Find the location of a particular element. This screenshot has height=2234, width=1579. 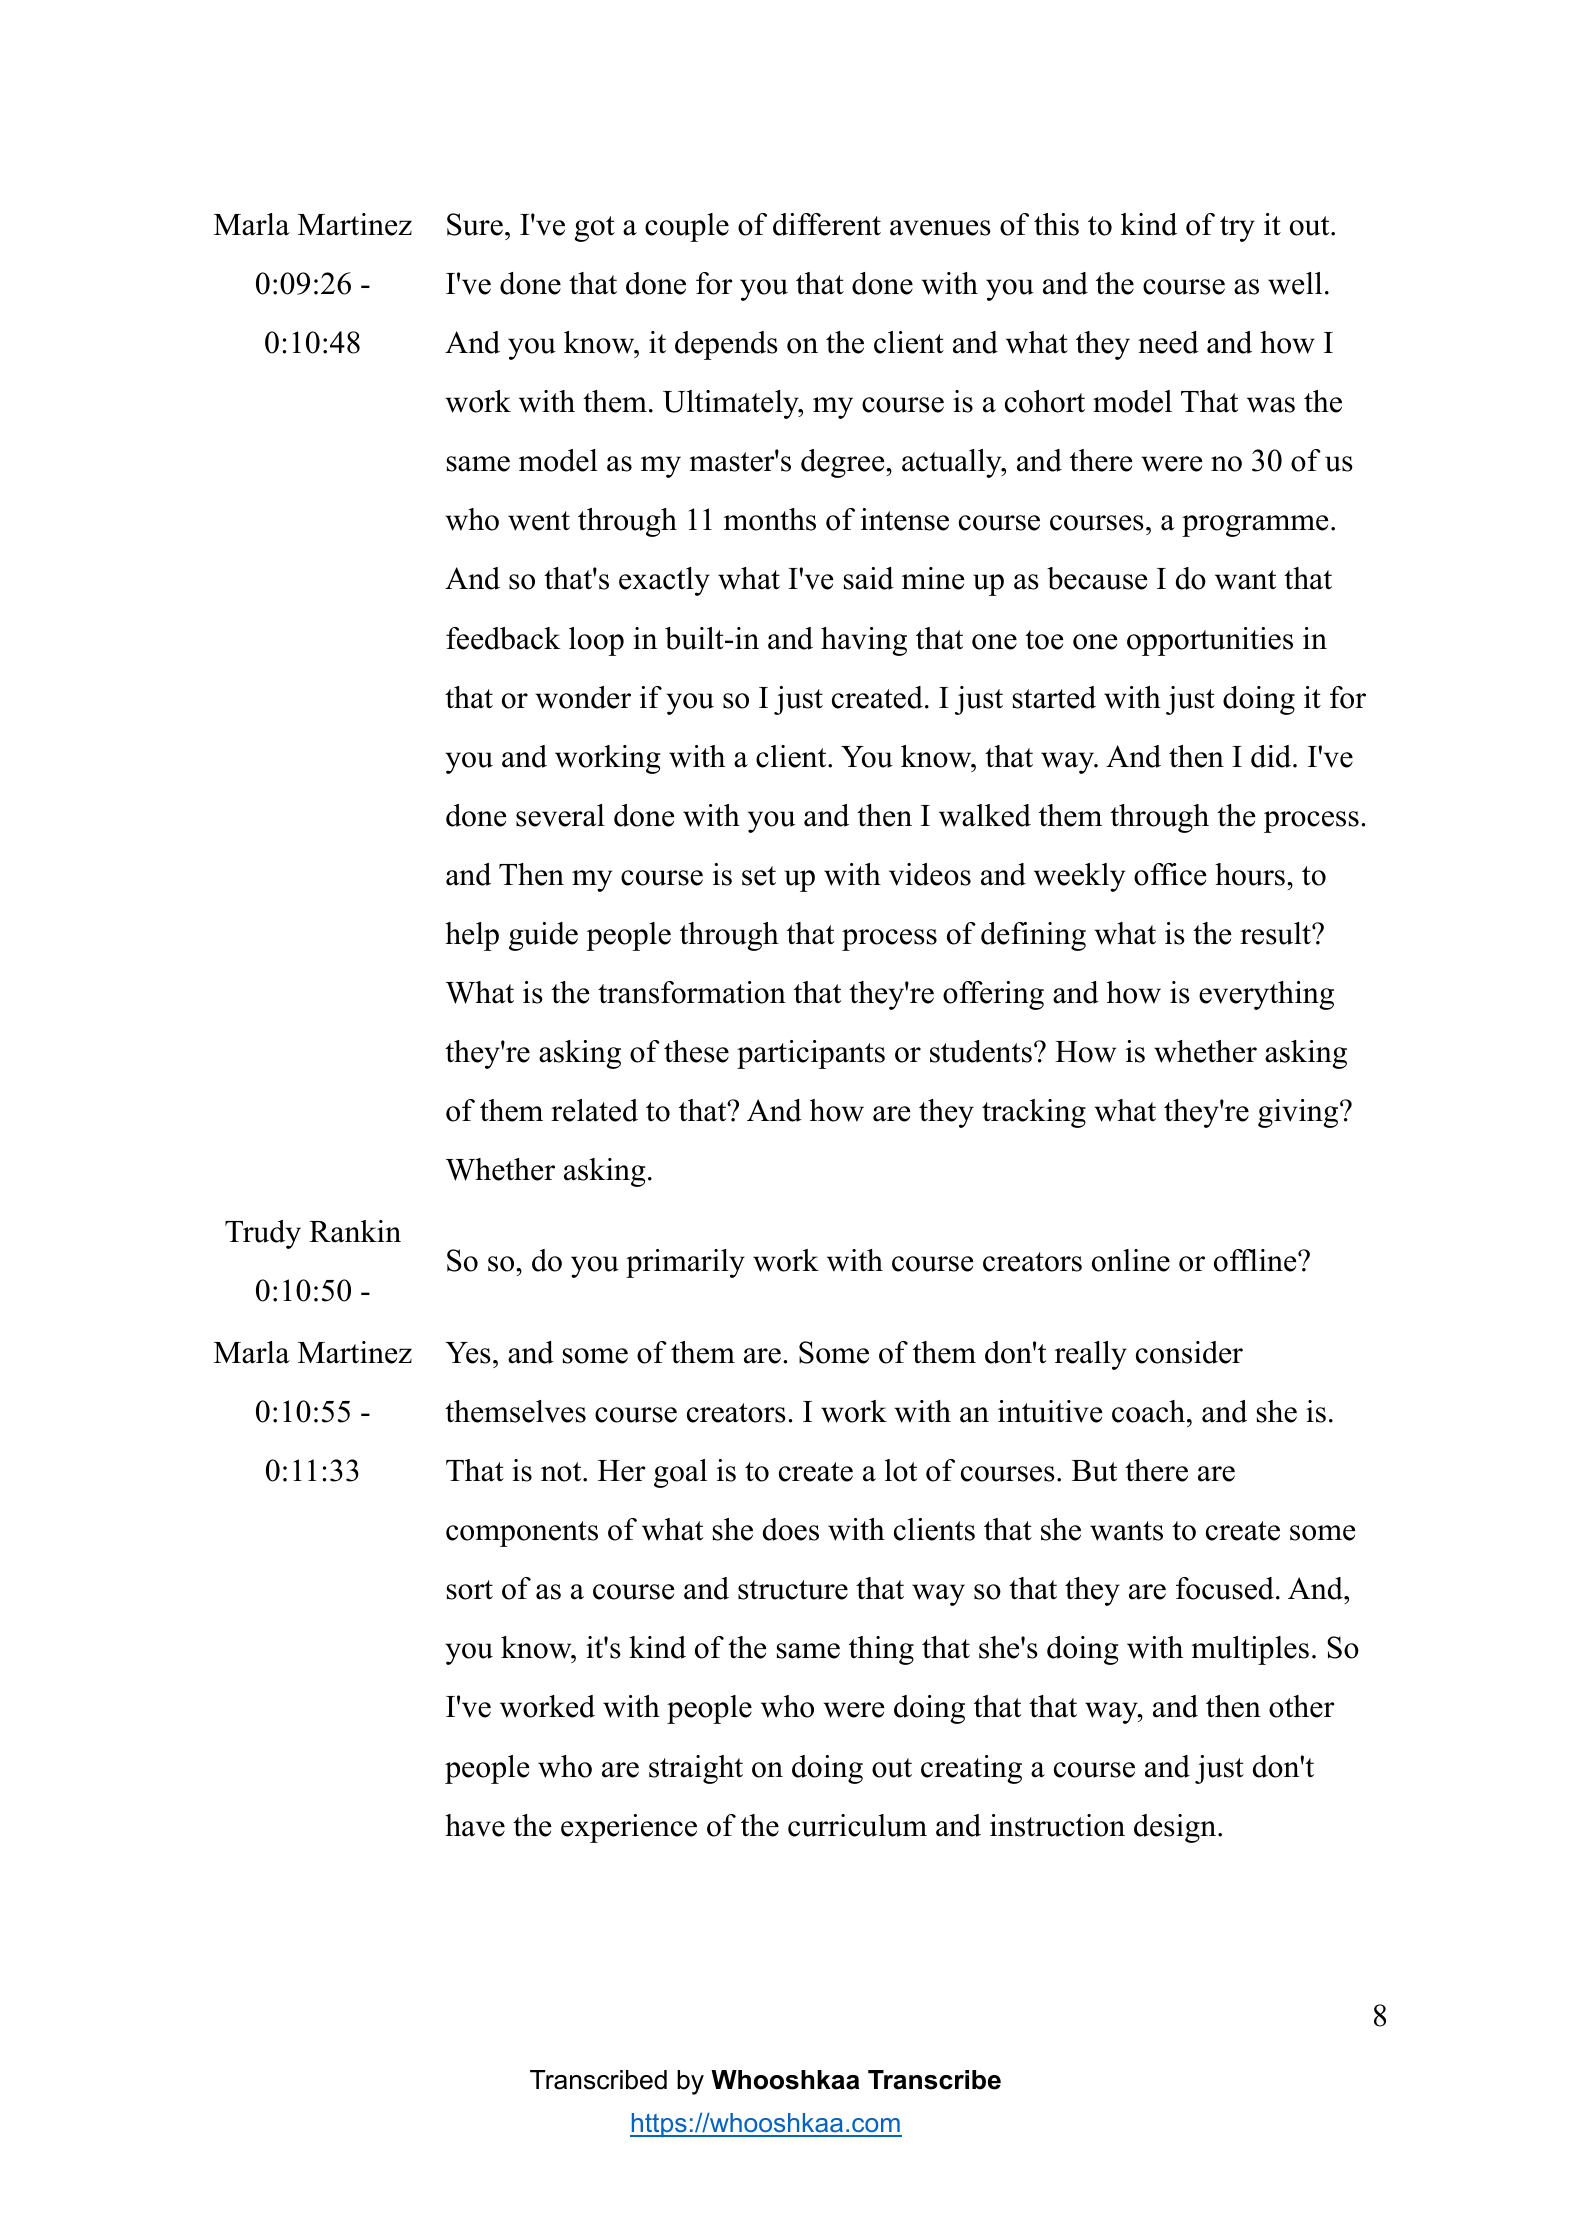

Sure is located at coordinates (475, 224).
